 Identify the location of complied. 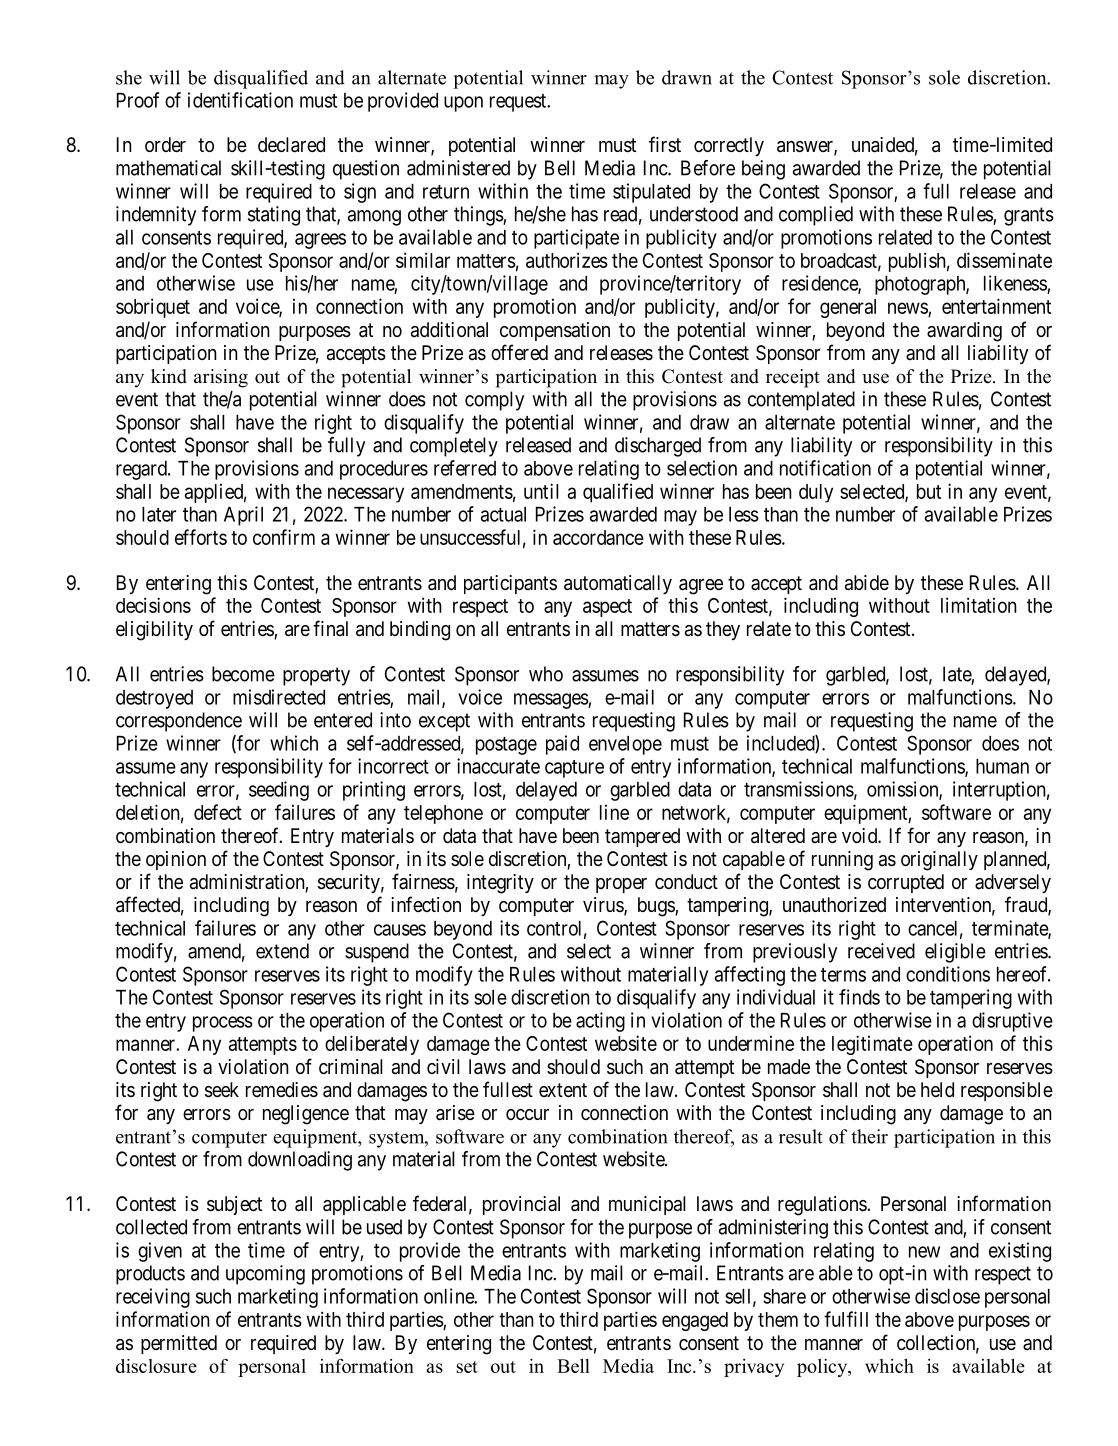
(816, 216).
